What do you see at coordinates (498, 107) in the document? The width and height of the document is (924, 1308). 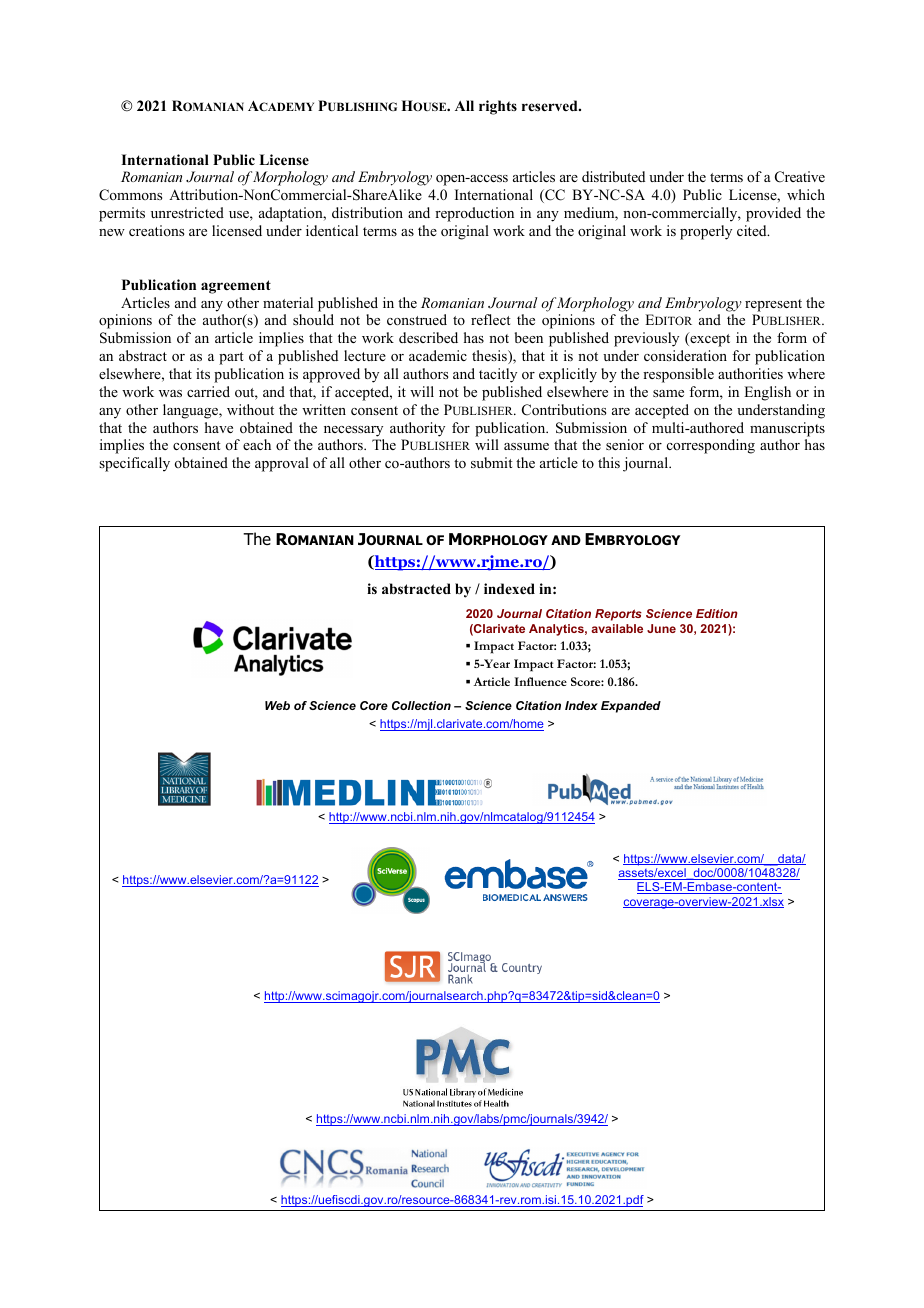 I see `rights` at bounding box center [498, 107].
